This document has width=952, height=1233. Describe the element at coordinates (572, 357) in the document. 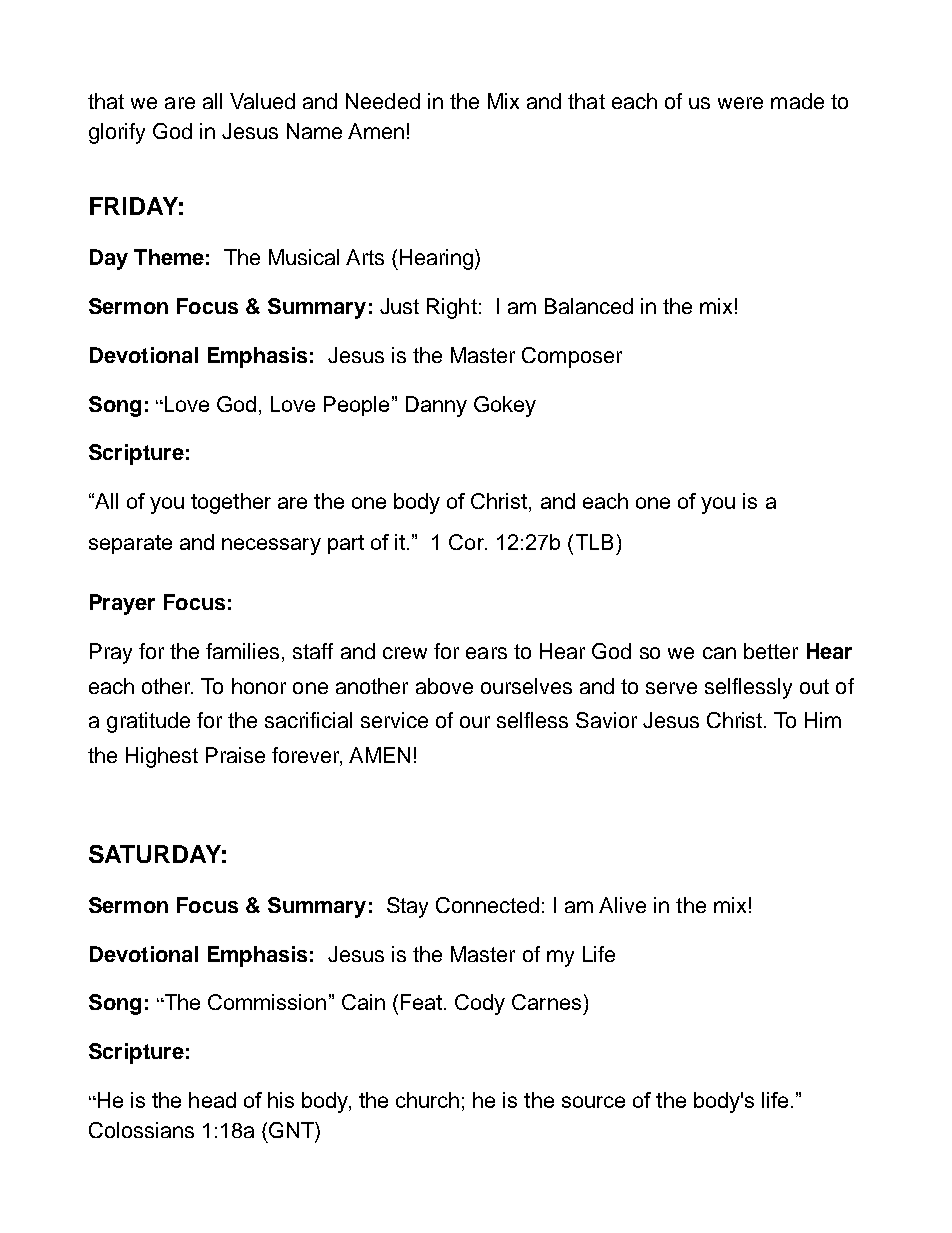

I see `Composer` at that location.
